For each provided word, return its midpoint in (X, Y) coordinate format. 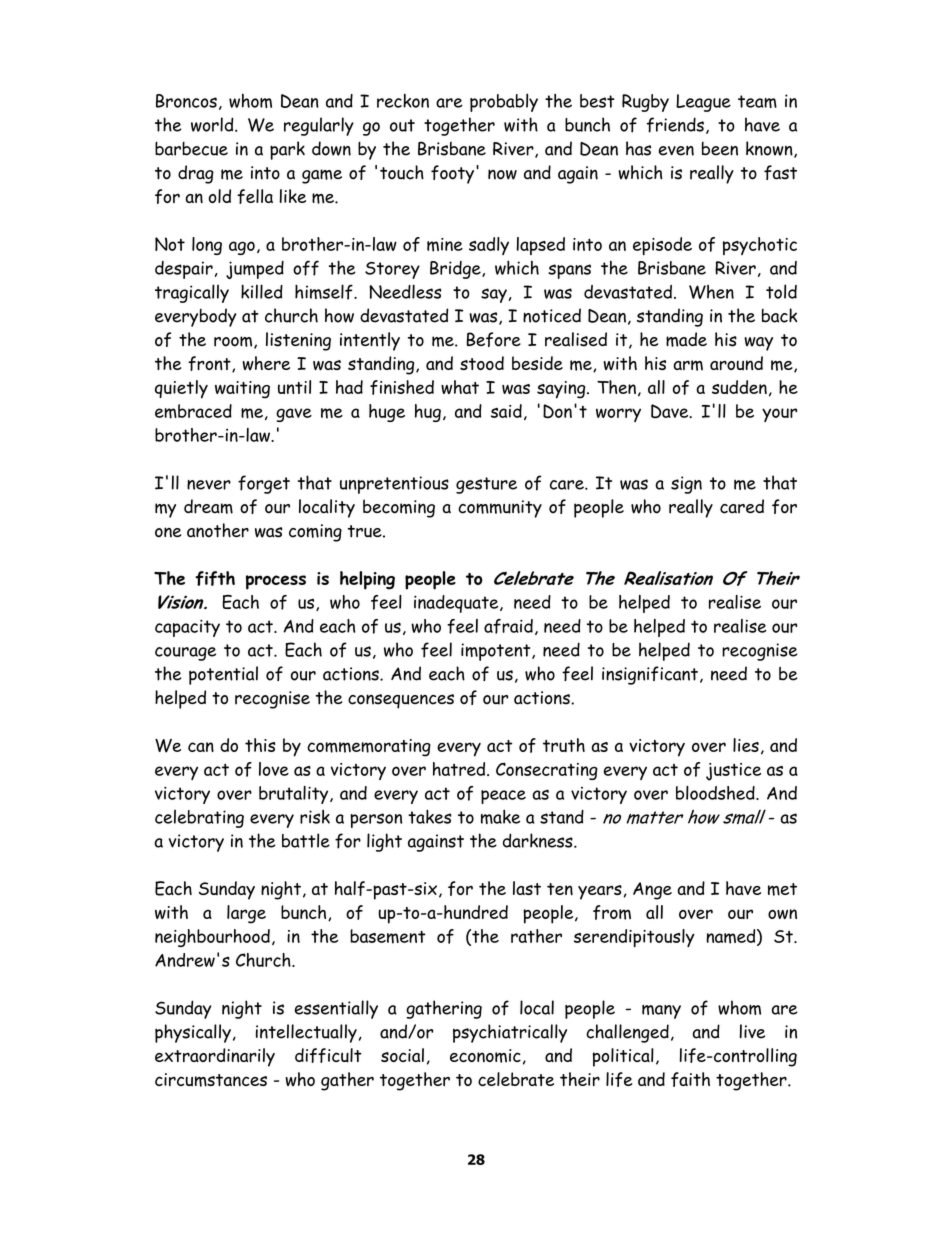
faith (690, 1079)
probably (504, 102)
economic (485, 1056)
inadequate (457, 604)
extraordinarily (215, 1057)
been (720, 149)
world (213, 124)
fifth (215, 578)
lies (746, 745)
